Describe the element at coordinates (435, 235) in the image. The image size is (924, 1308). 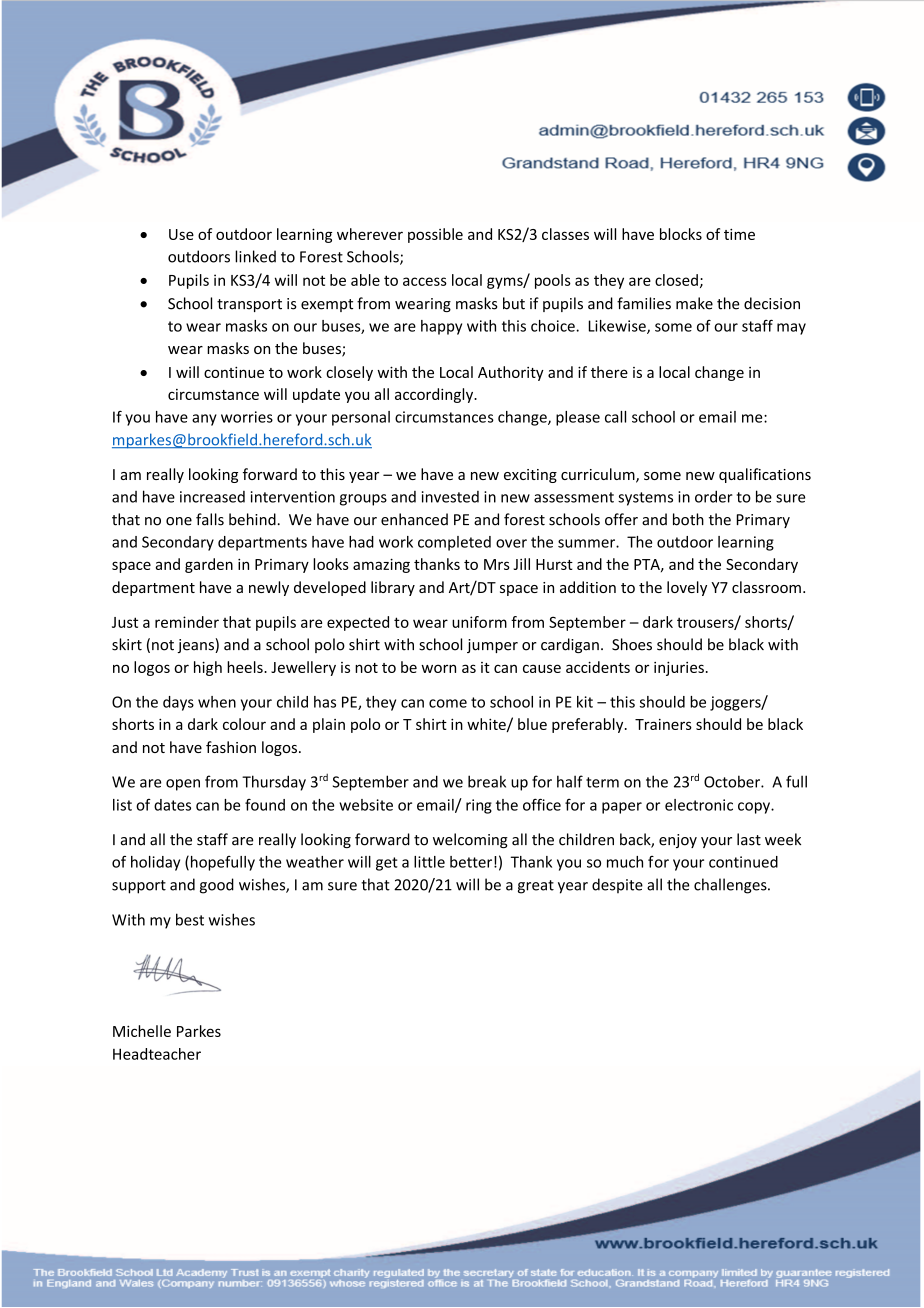
I see `possible` at that location.
